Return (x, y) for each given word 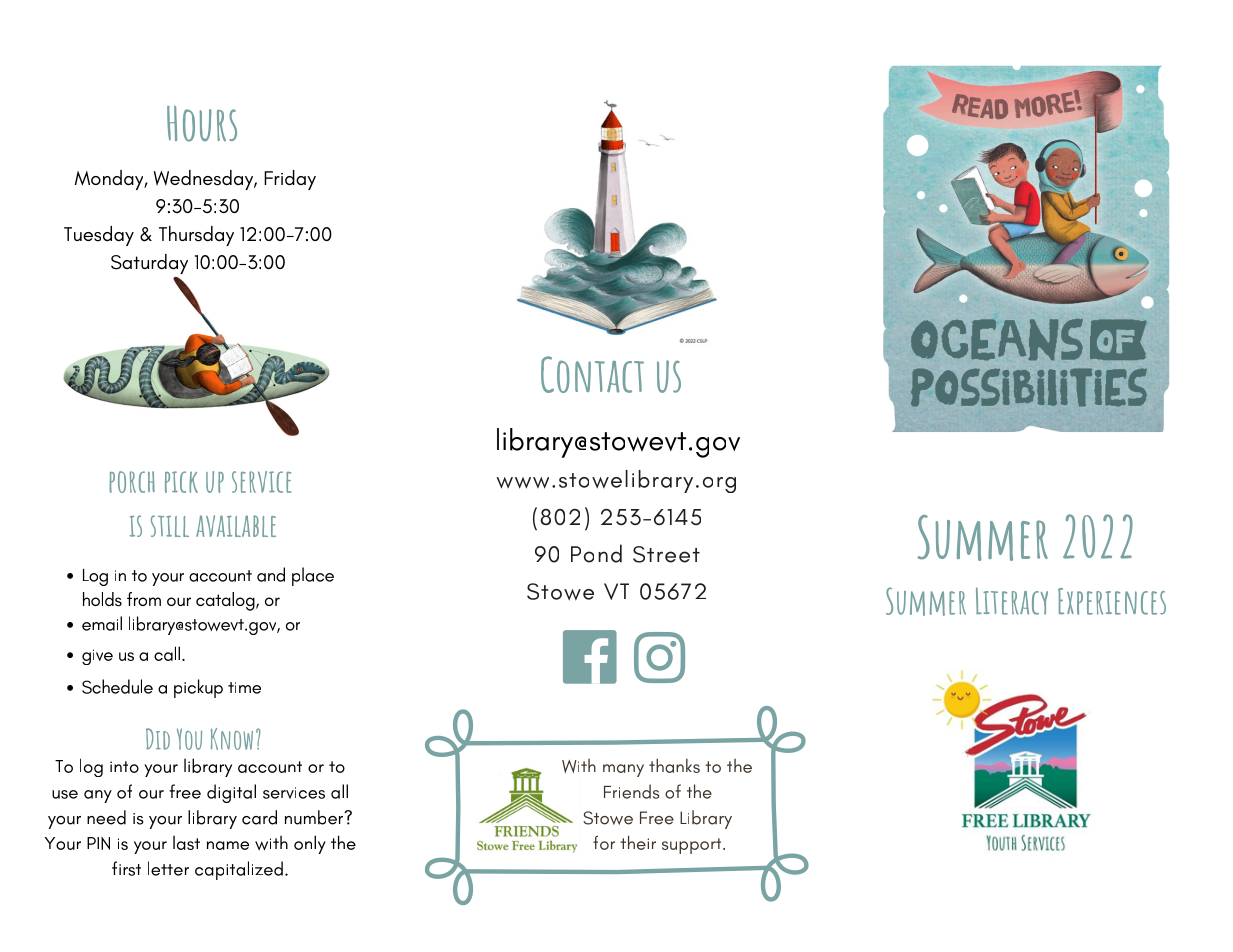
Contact (592, 374)
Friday (290, 180)
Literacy (1012, 601)
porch (132, 482)
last (186, 843)
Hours (202, 124)
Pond (596, 553)
